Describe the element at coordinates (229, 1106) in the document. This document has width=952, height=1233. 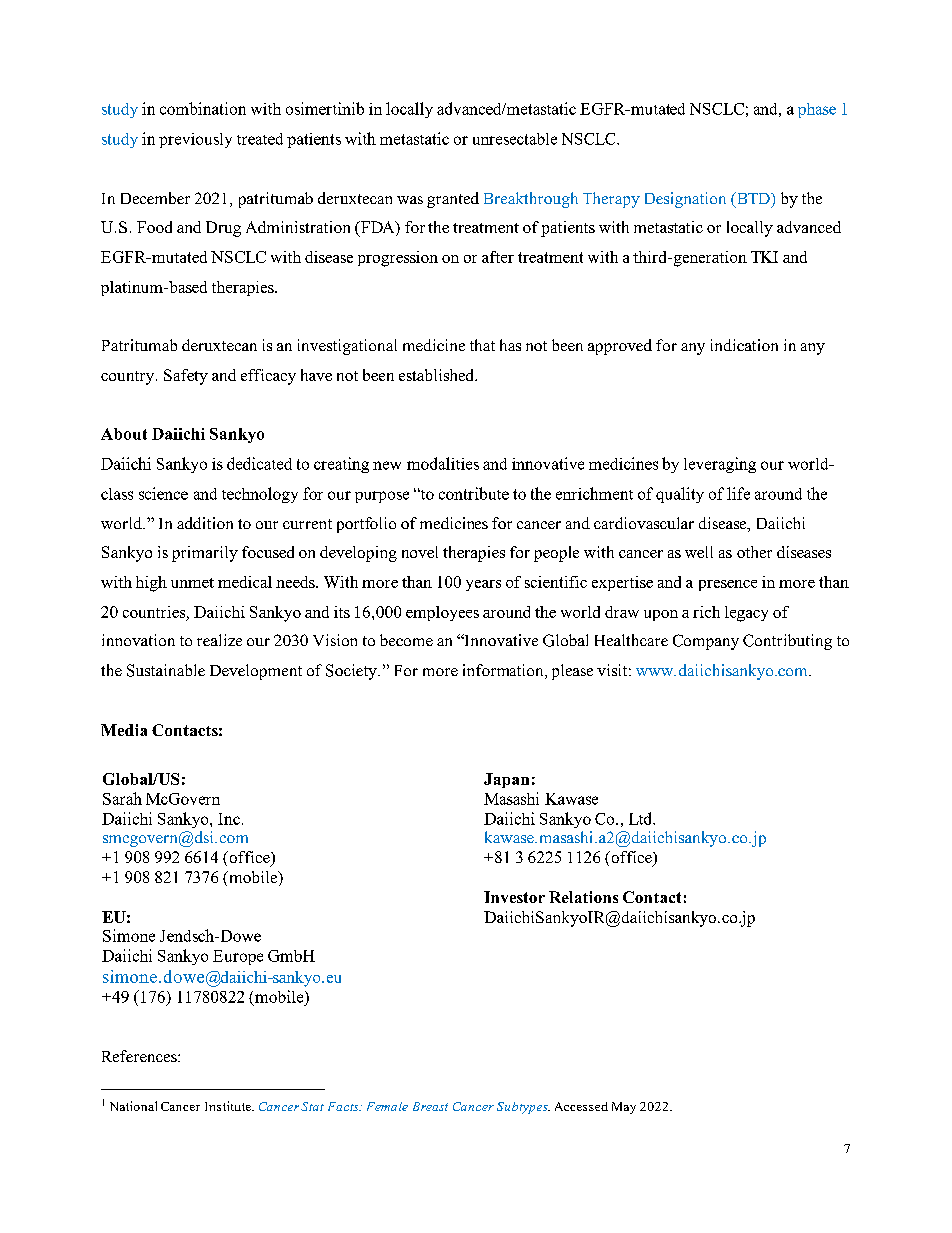
I see `Institute` at that location.
